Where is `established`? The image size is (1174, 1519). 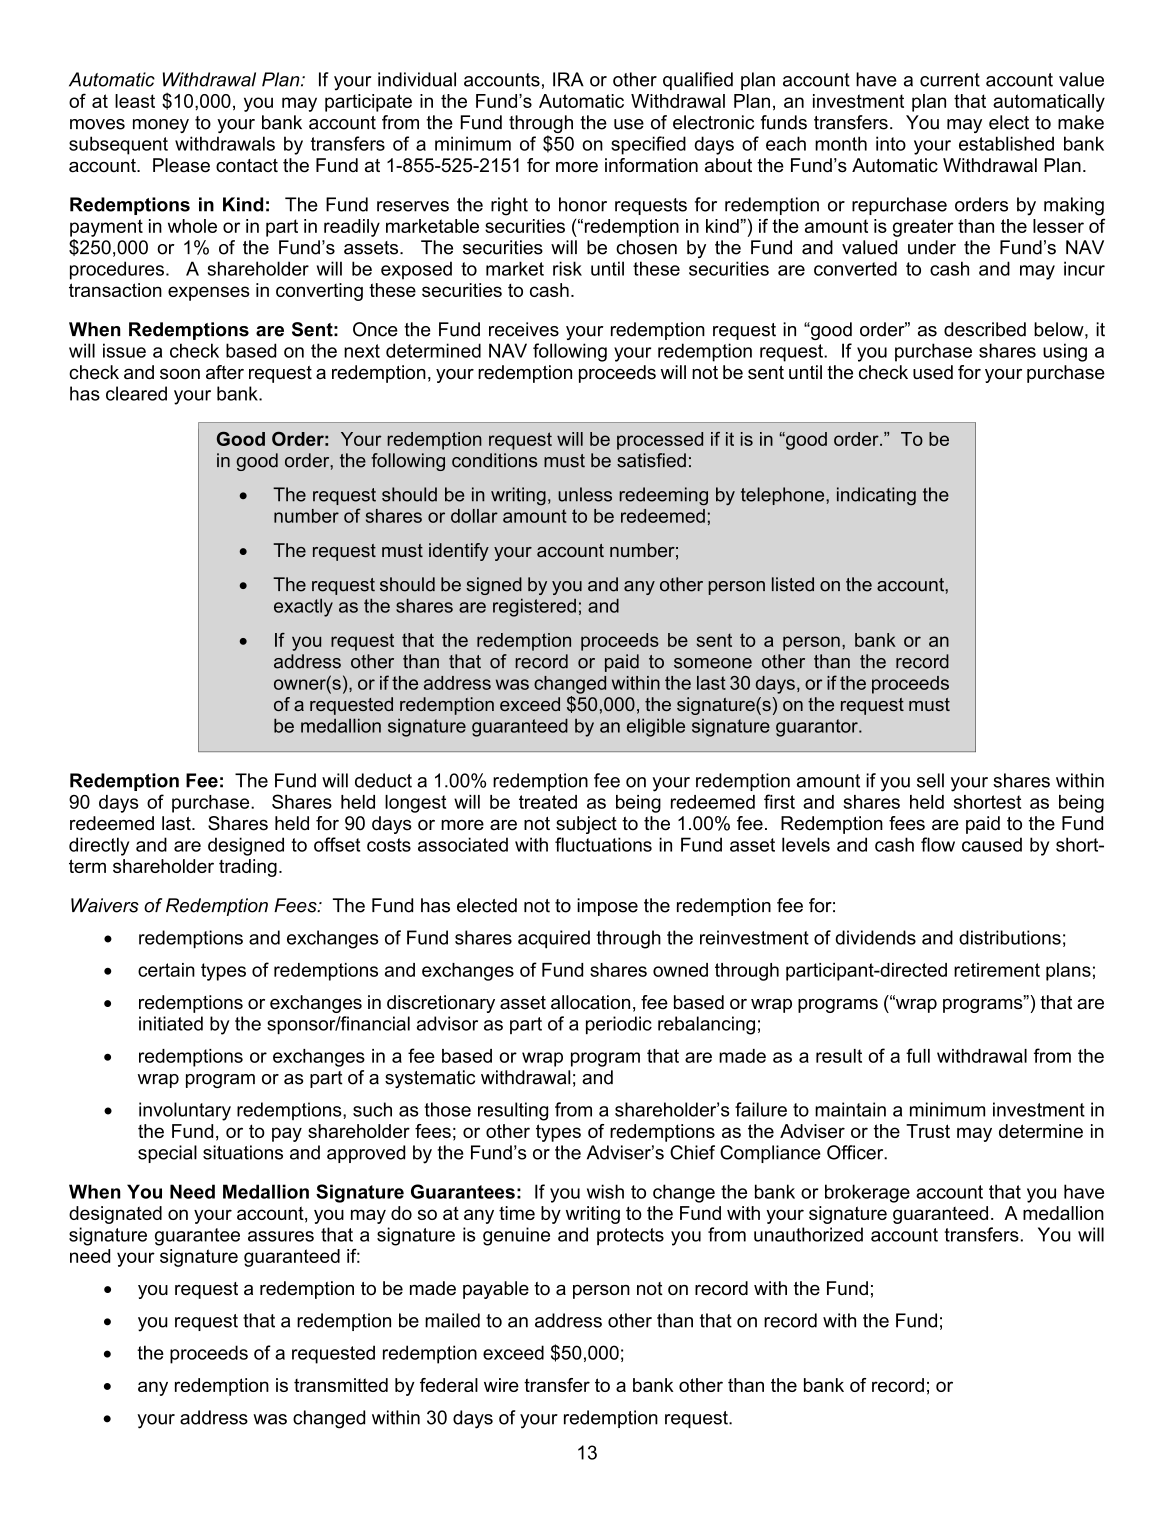
established is located at coordinates (1006, 143).
